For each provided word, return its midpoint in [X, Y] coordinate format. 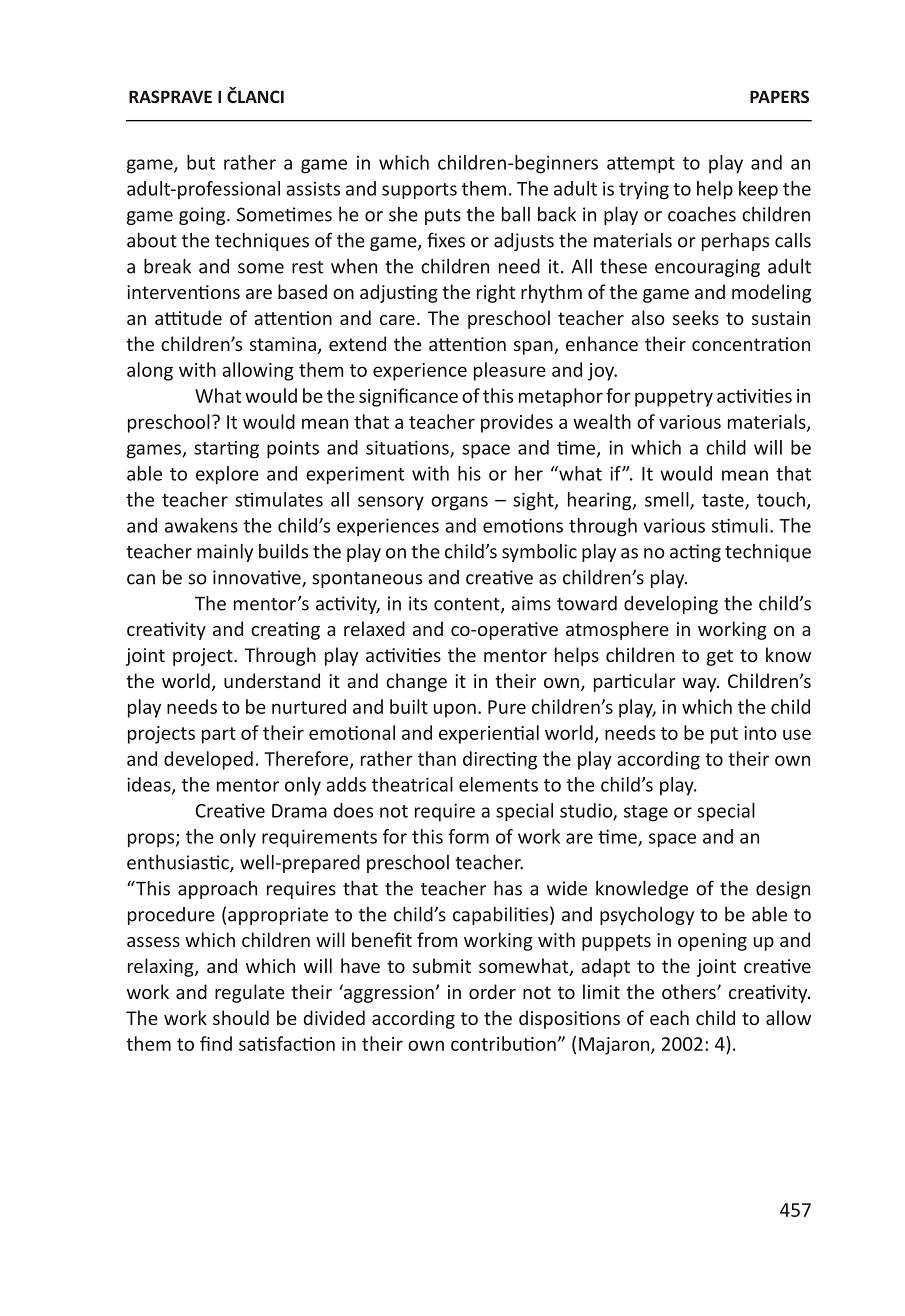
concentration [751, 344]
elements [498, 784]
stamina [283, 344]
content [468, 605]
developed [208, 760]
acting [695, 553]
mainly [225, 553]
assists [313, 189]
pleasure [510, 371]
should [241, 1017]
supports [419, 191]
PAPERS [779, 96]
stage [646, 813]
